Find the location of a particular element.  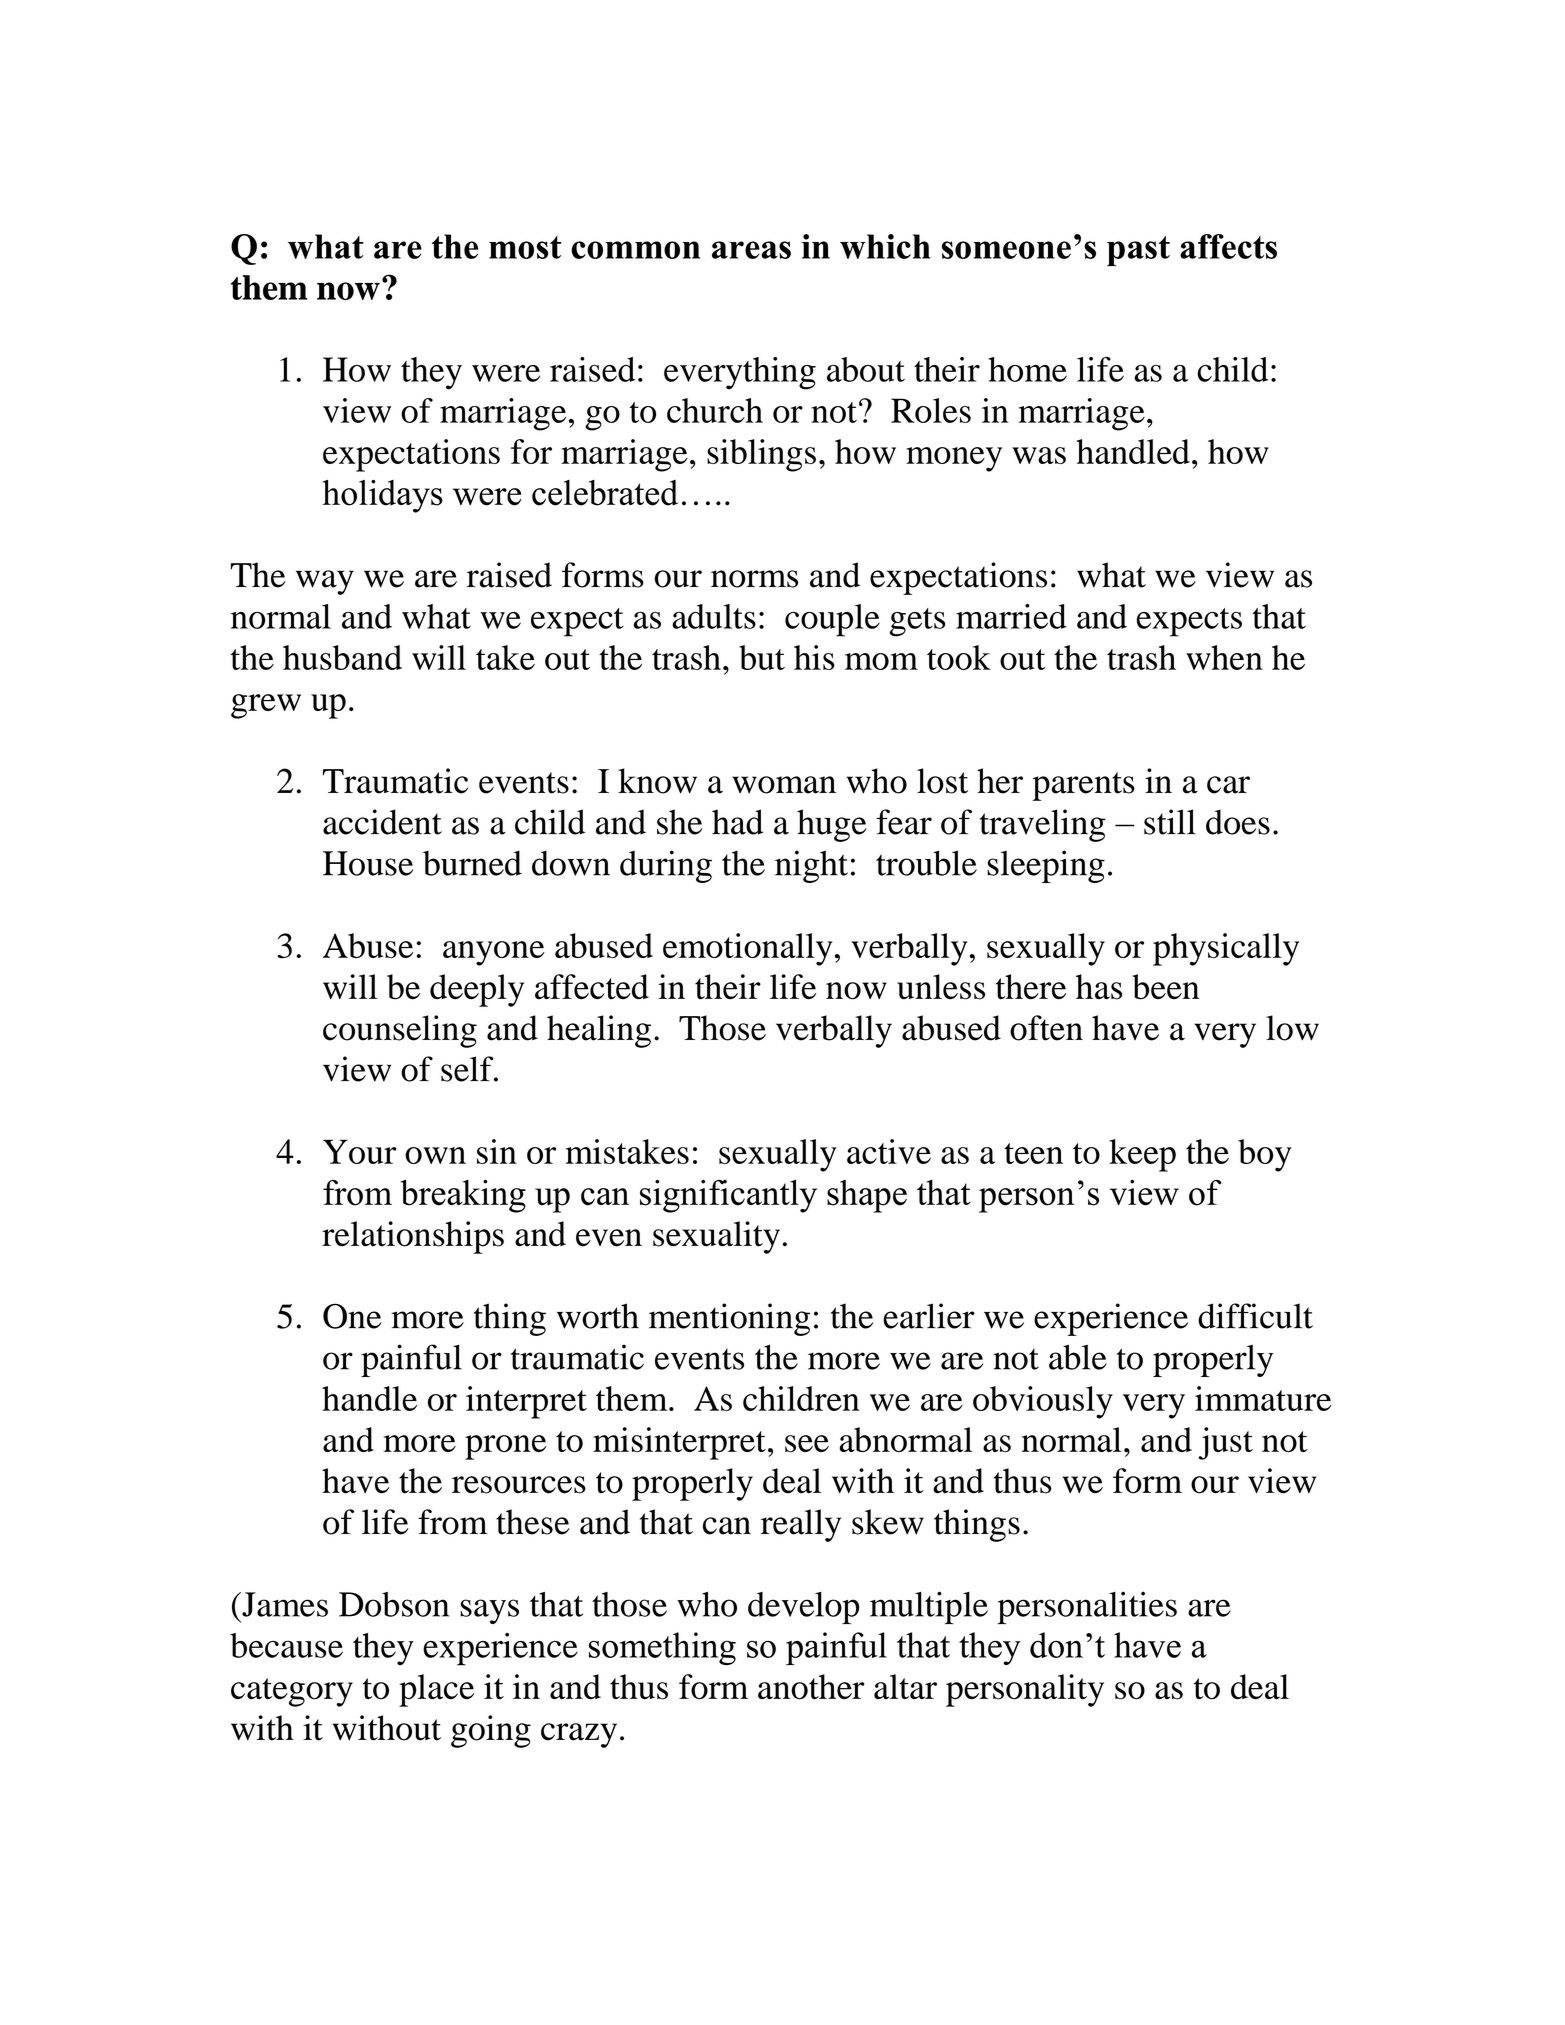

significantly is located at coordinates (728, 1196).
